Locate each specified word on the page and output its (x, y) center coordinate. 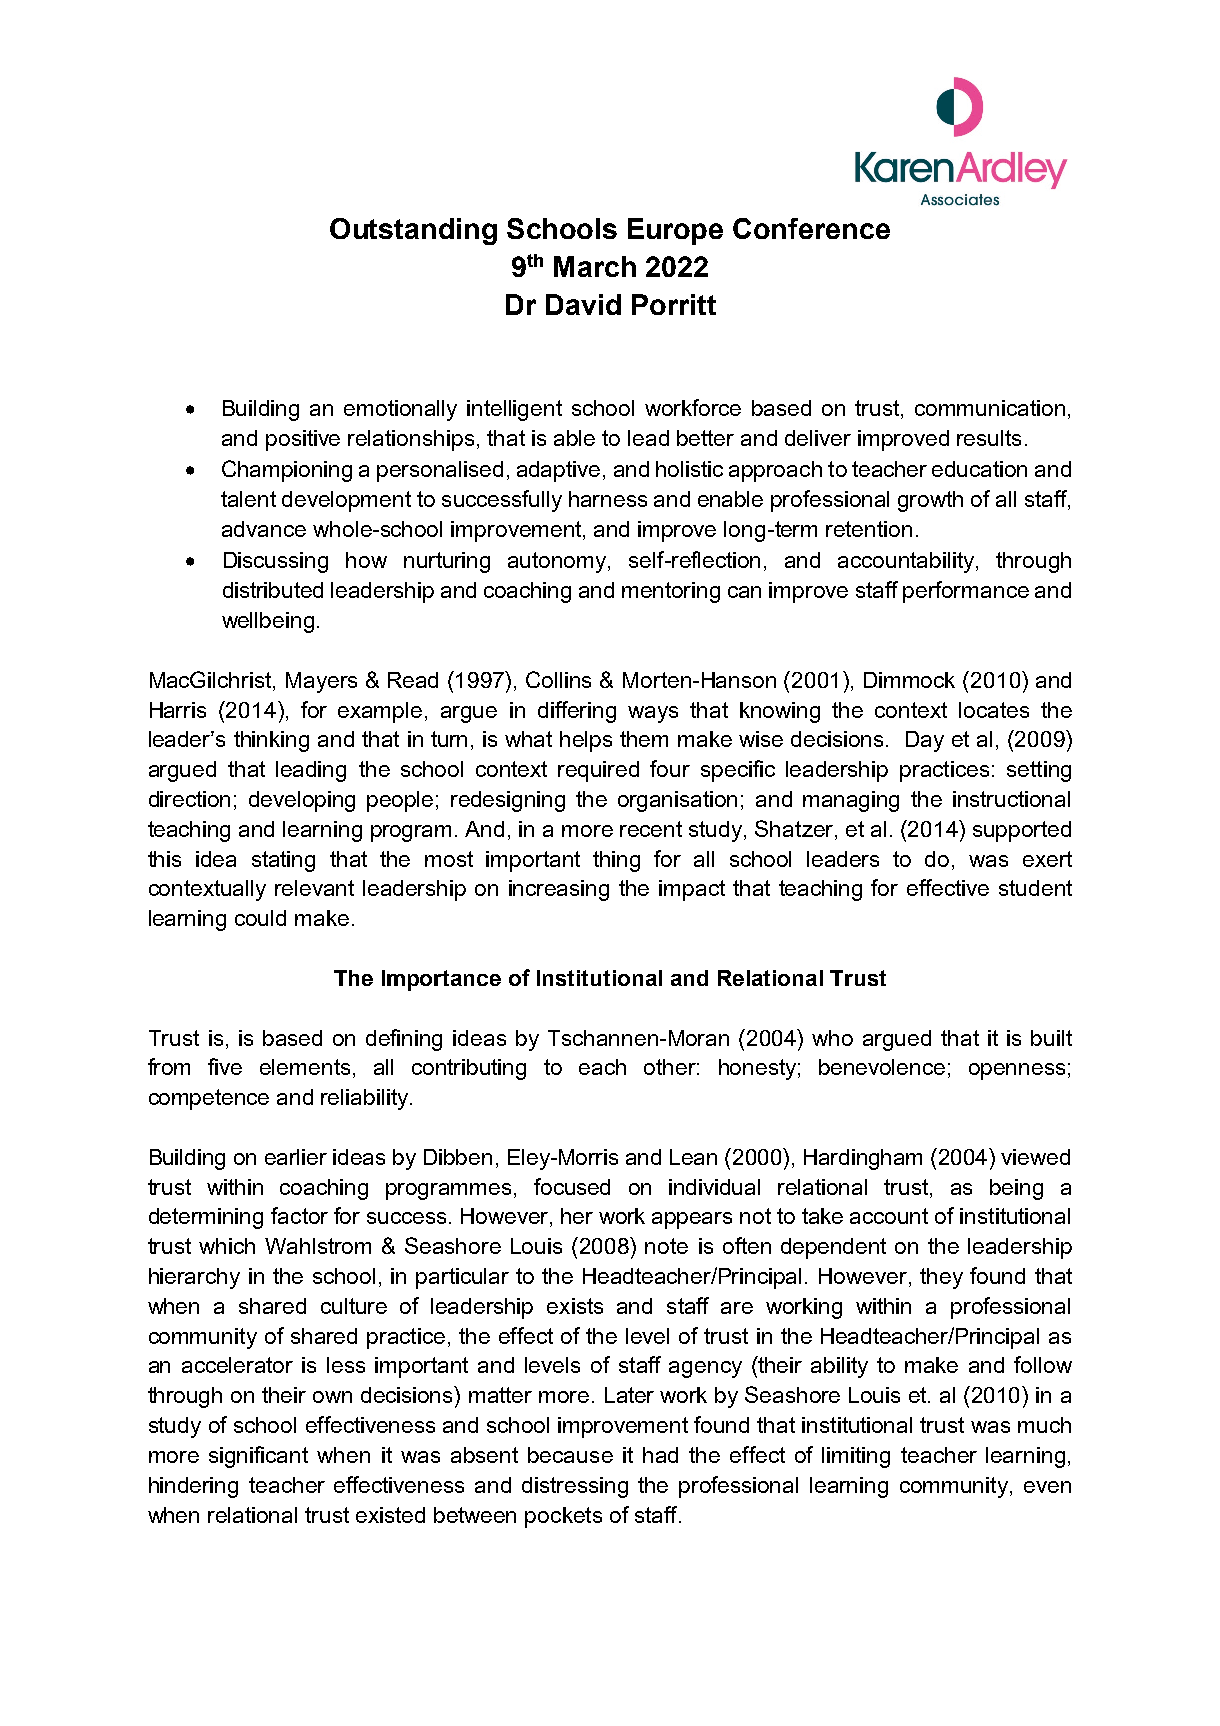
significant (258, 1457)
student (1035, 888)
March (595, 266)
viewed (1035, 1157)
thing (616, 861)
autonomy (558, 562)
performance (966, 592)
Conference (811, 228)
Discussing (276, 562)
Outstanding (413, 231)
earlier (296, 1157)
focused (572, 1186)
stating (283, 861)
